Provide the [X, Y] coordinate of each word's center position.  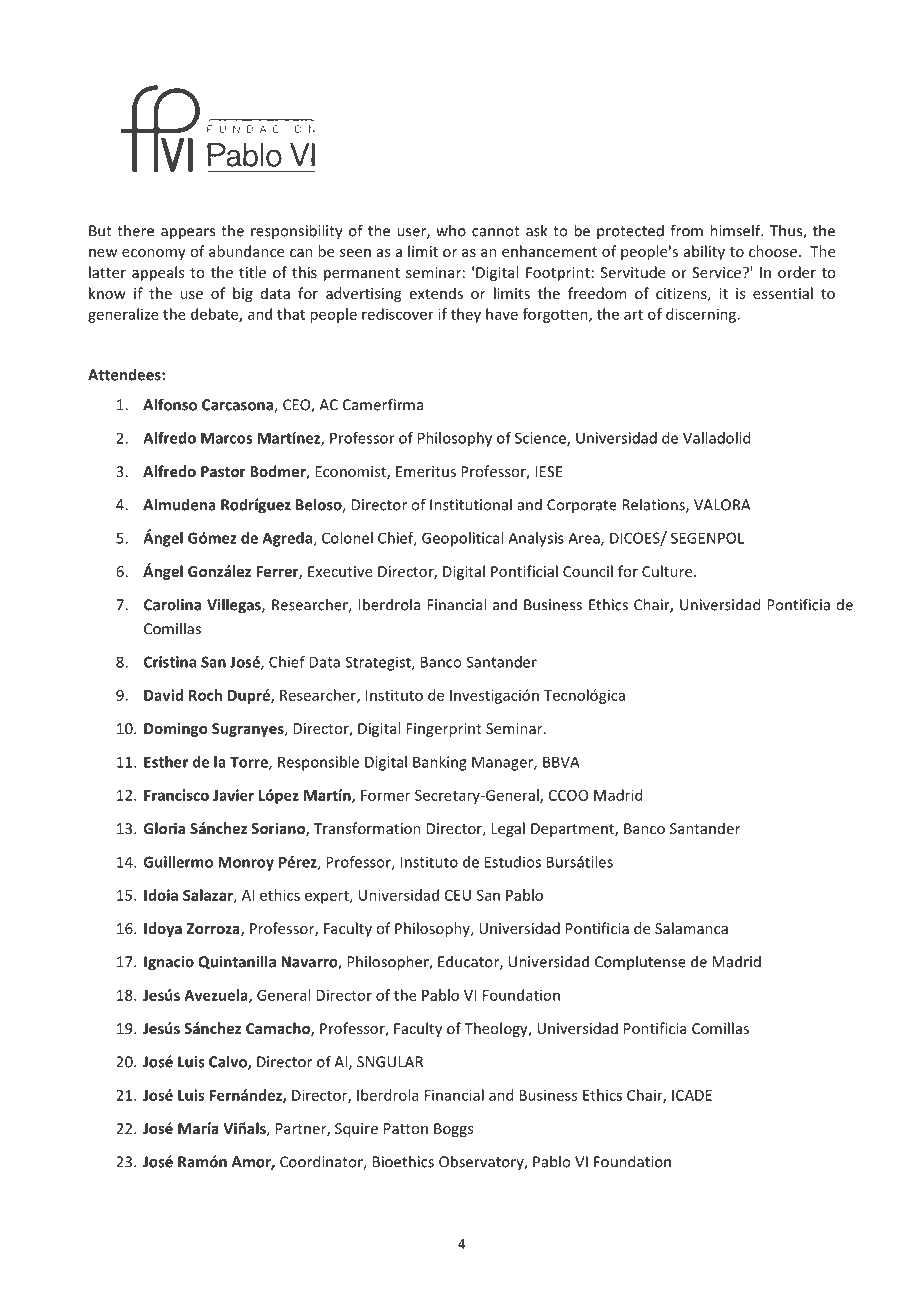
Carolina [172, 604]
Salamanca [691, 928]
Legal [508, 829]
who [451, 230]
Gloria [164, 828]
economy [154, 254]
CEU [458, 895]
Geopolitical [462, 539]
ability [704, 252]
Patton [406, 1128]
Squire [356, 1130]
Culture [668, 571]
